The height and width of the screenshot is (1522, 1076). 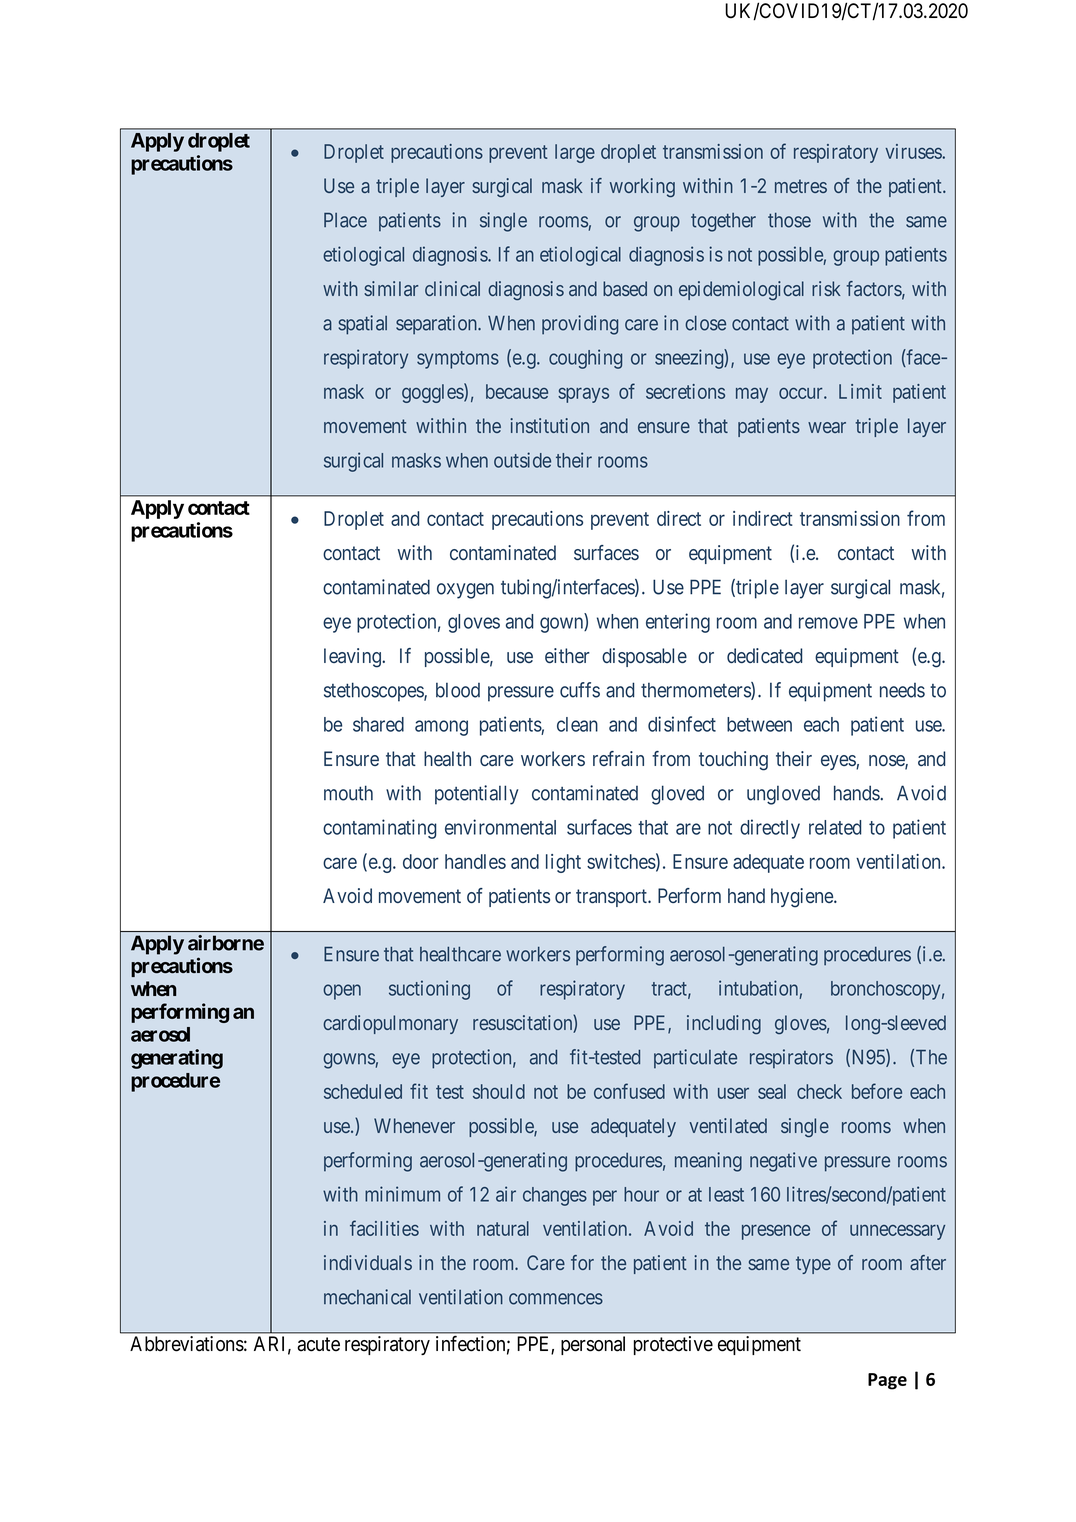 I want to click on open, so click(x=342, y=992).
